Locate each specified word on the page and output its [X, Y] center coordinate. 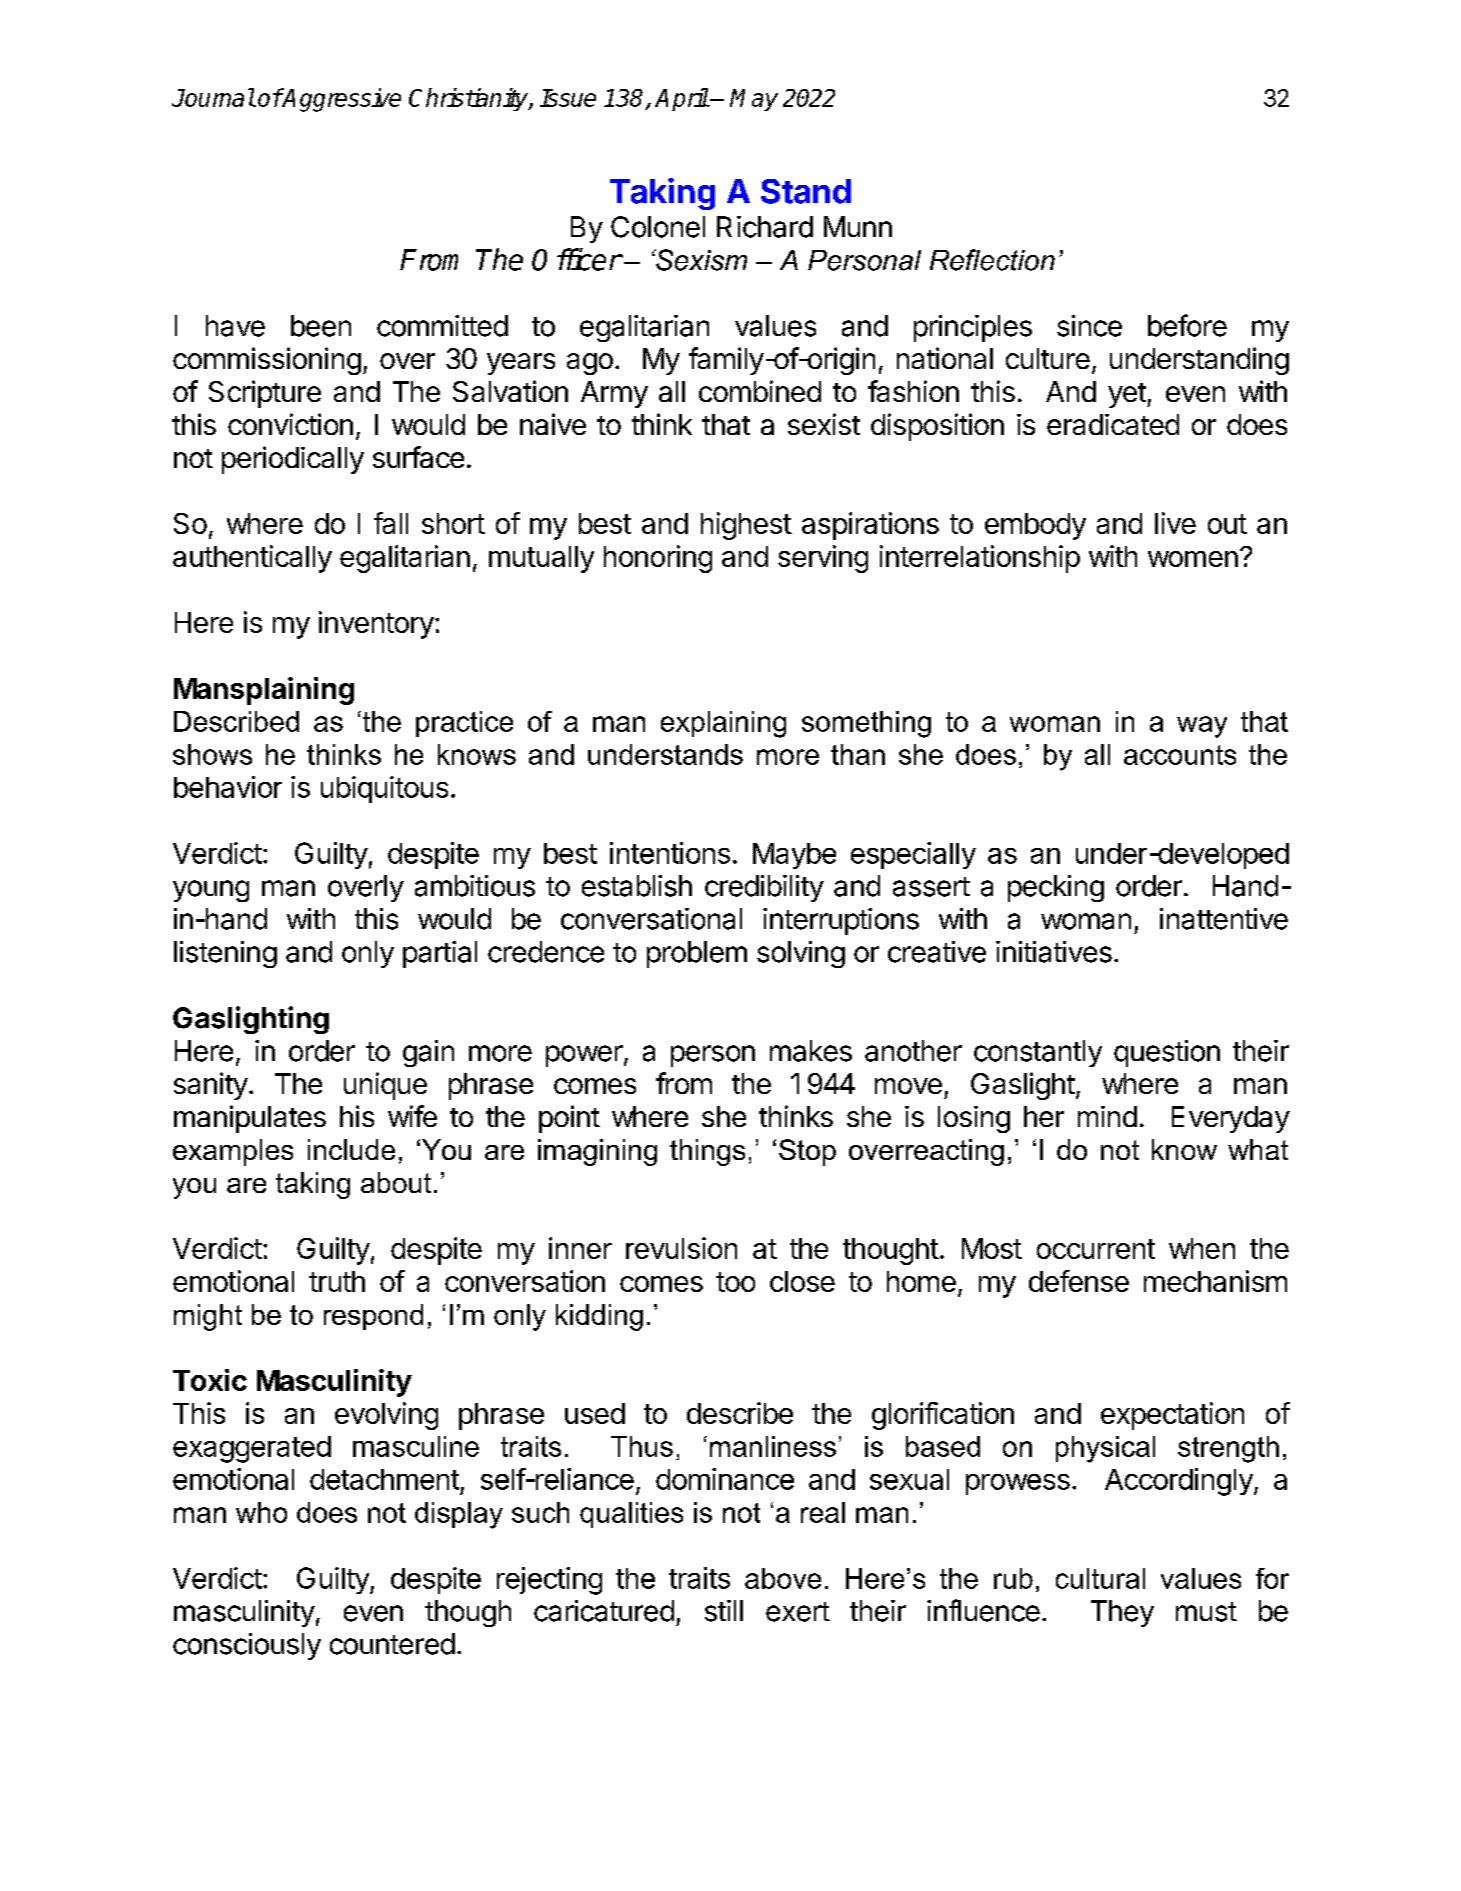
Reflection [992, 260]
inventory [376, 625]
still [724, 1611]
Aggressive [341, 100]
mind [1107, 1116]
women [1193, 559]
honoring [658, 559]
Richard [765, 227]
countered [392, 1644]
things [707, 1152]
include [351, 1149]
